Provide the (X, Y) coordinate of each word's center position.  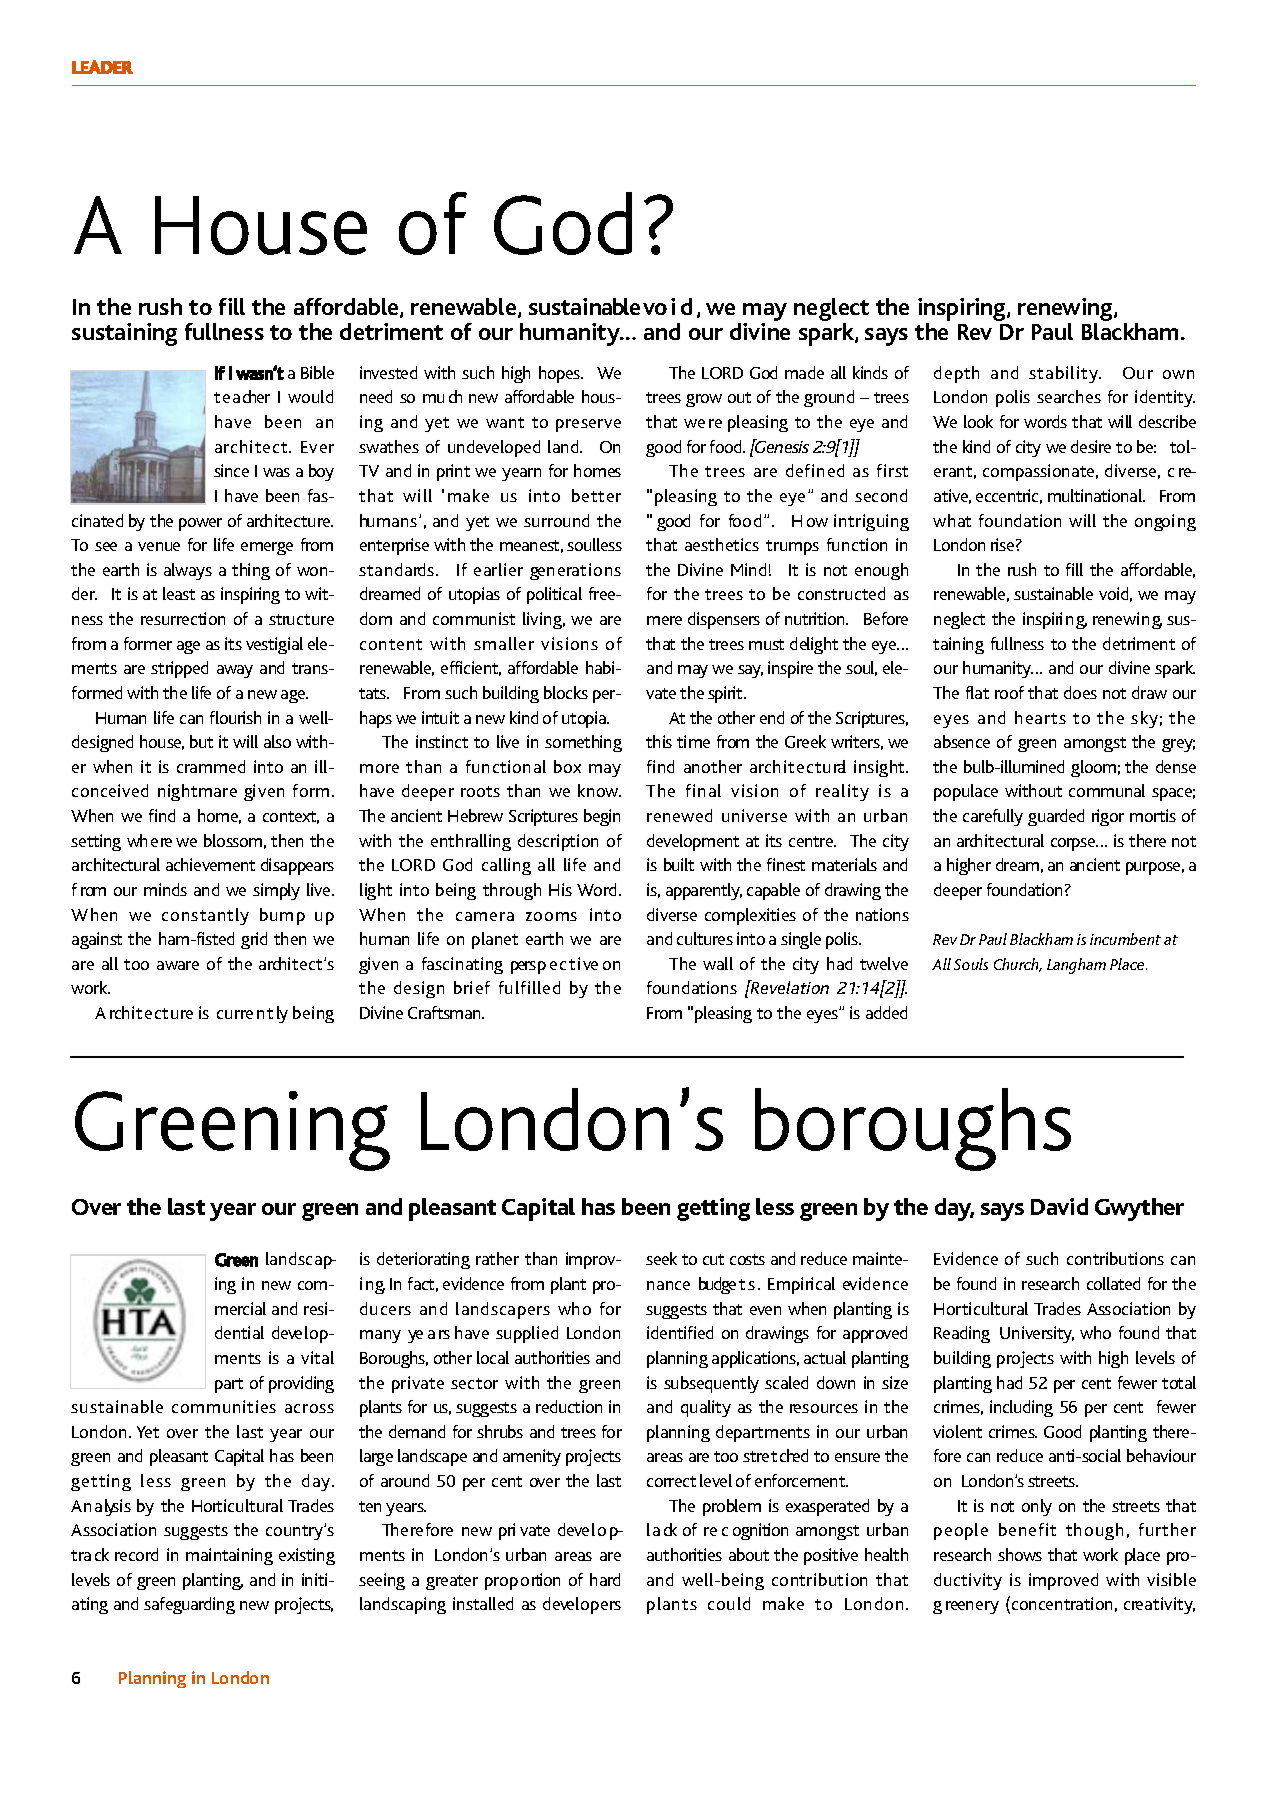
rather (497, 1258)
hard (605, 1579)
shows (1020, 1554)
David (1059, 1206)
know (599, 790)
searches (1069, 396)
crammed (211, 766)
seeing (382, 1581)
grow (704, 400)
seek (661, 1258)
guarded (1056, 817)
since (231, 470)
